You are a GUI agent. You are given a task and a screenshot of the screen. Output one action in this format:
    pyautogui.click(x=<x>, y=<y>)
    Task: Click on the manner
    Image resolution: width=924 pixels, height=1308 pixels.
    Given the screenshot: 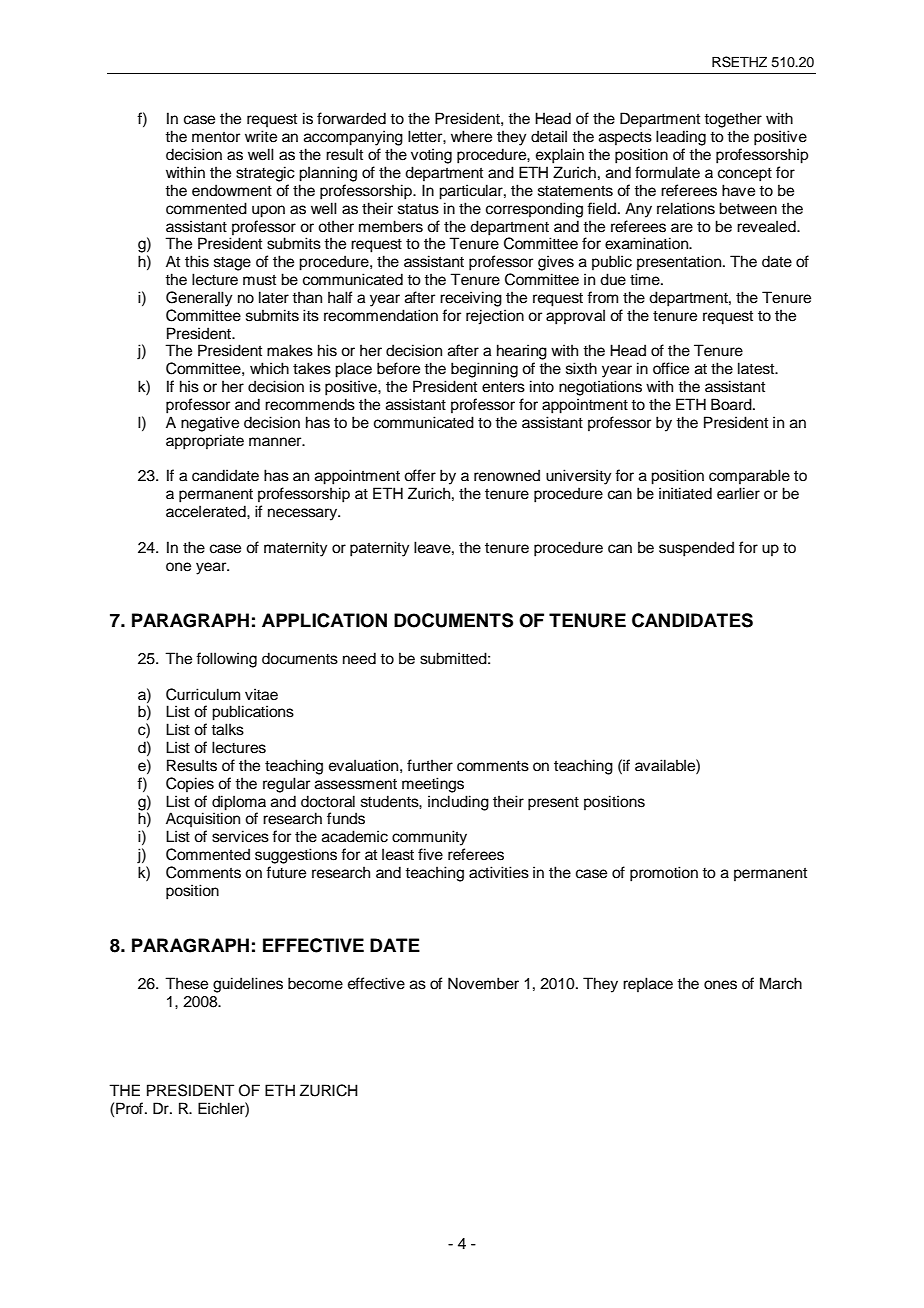 What is the action you would take?
    pyautogui.click(x=276, y=442)
